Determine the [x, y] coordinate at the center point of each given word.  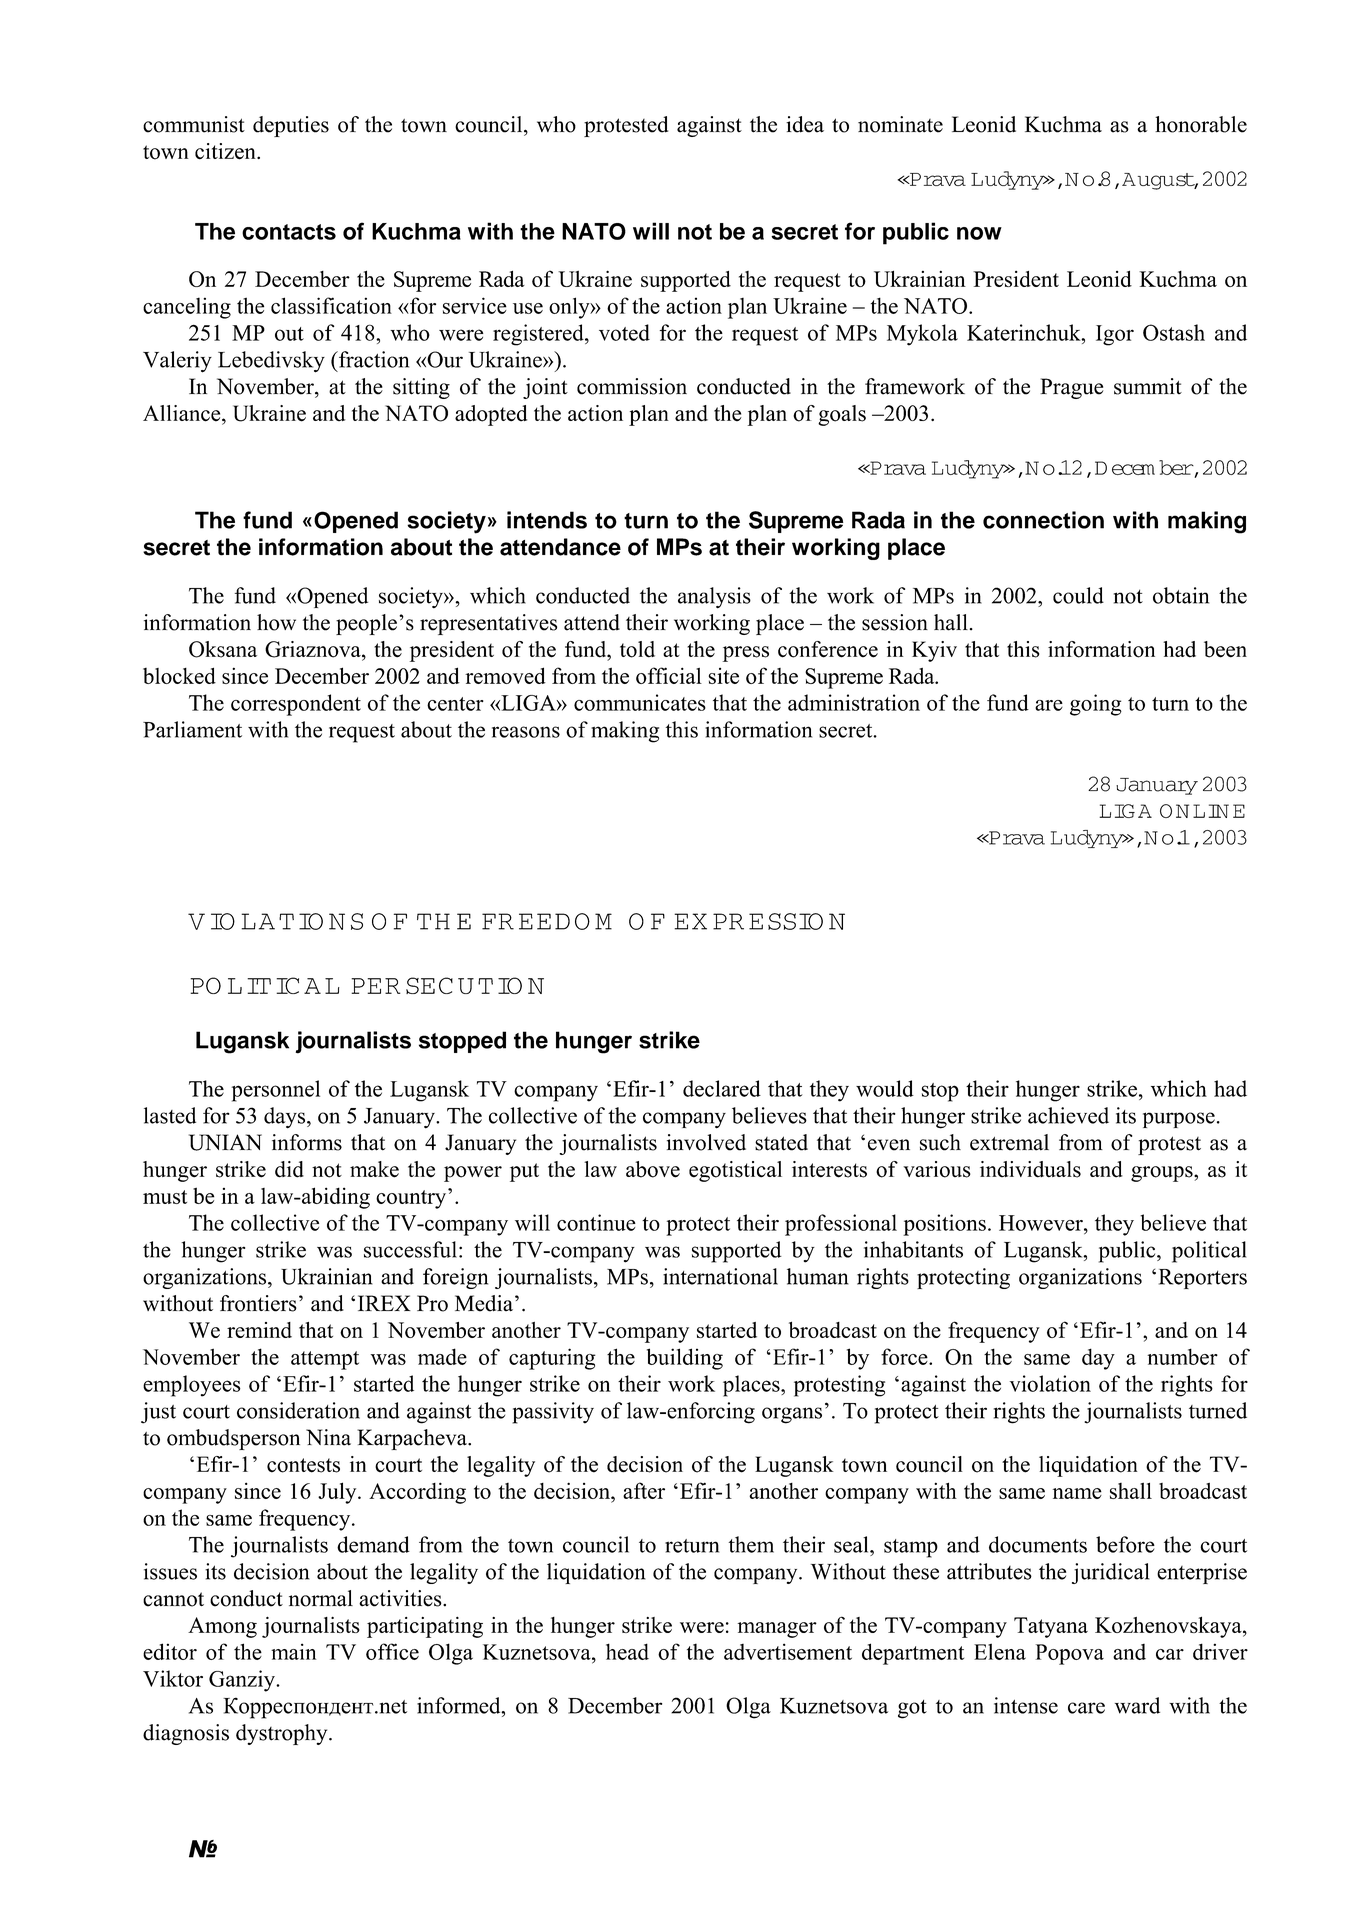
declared [722, 1088]
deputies [291, 126]
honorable [1201, 124]
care [1086, 1708]
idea [805, 124]
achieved [1068, 1115]
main [293, 1651]
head [627, 1651]
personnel [276, 1091]
